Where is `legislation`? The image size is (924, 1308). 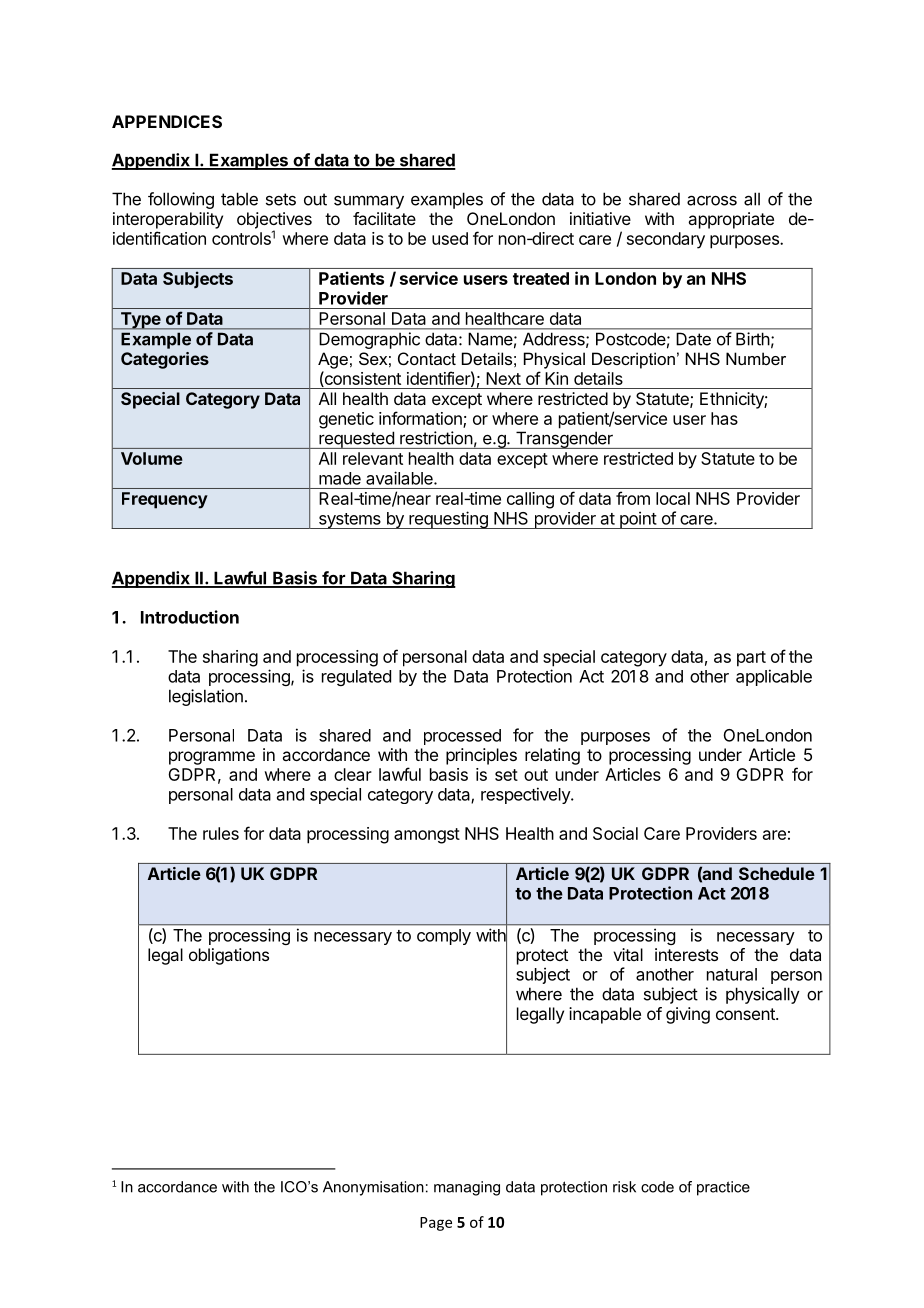 legislation is located at coordinates (206, 697).
